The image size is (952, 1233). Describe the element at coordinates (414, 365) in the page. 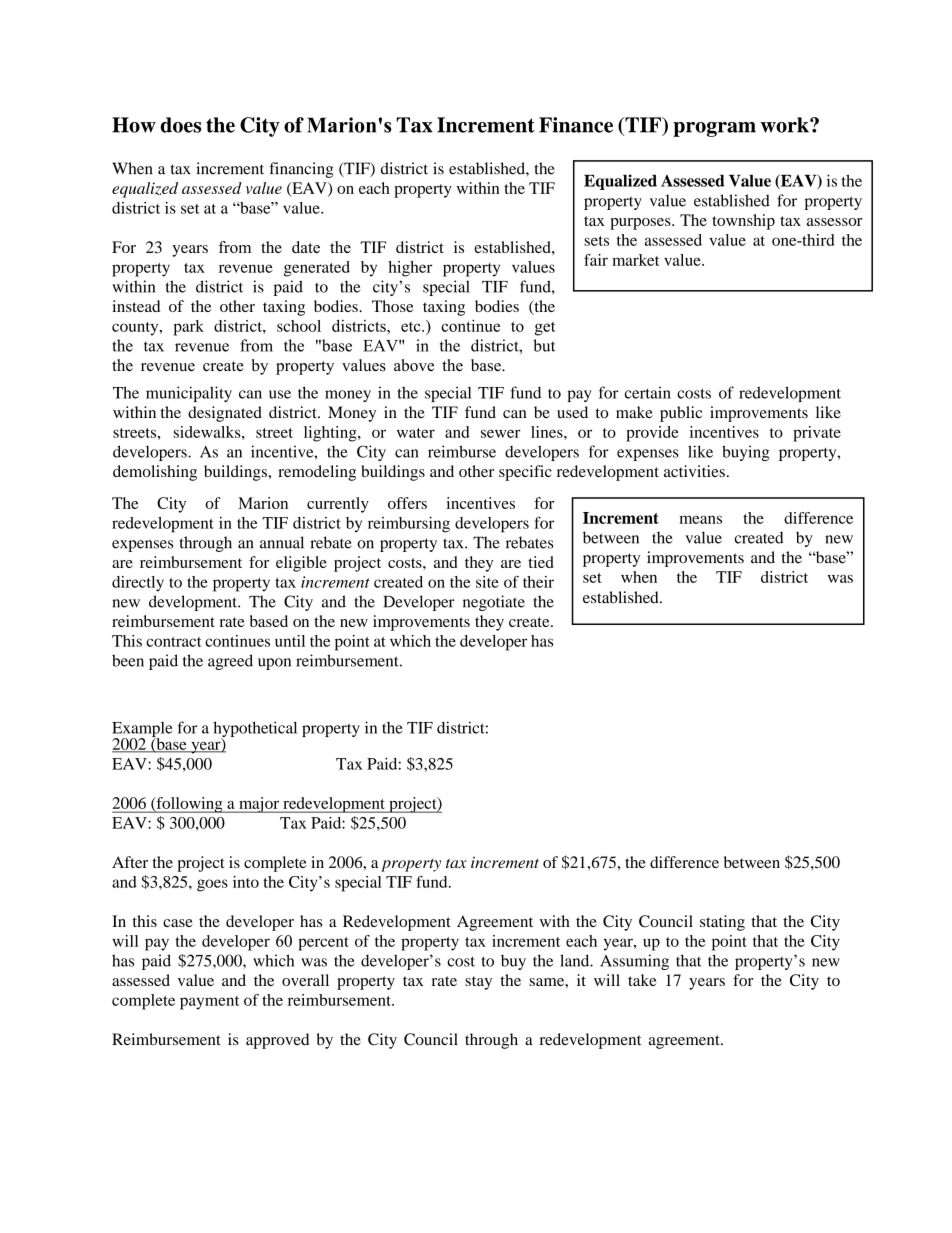

I see `above` at that location.
